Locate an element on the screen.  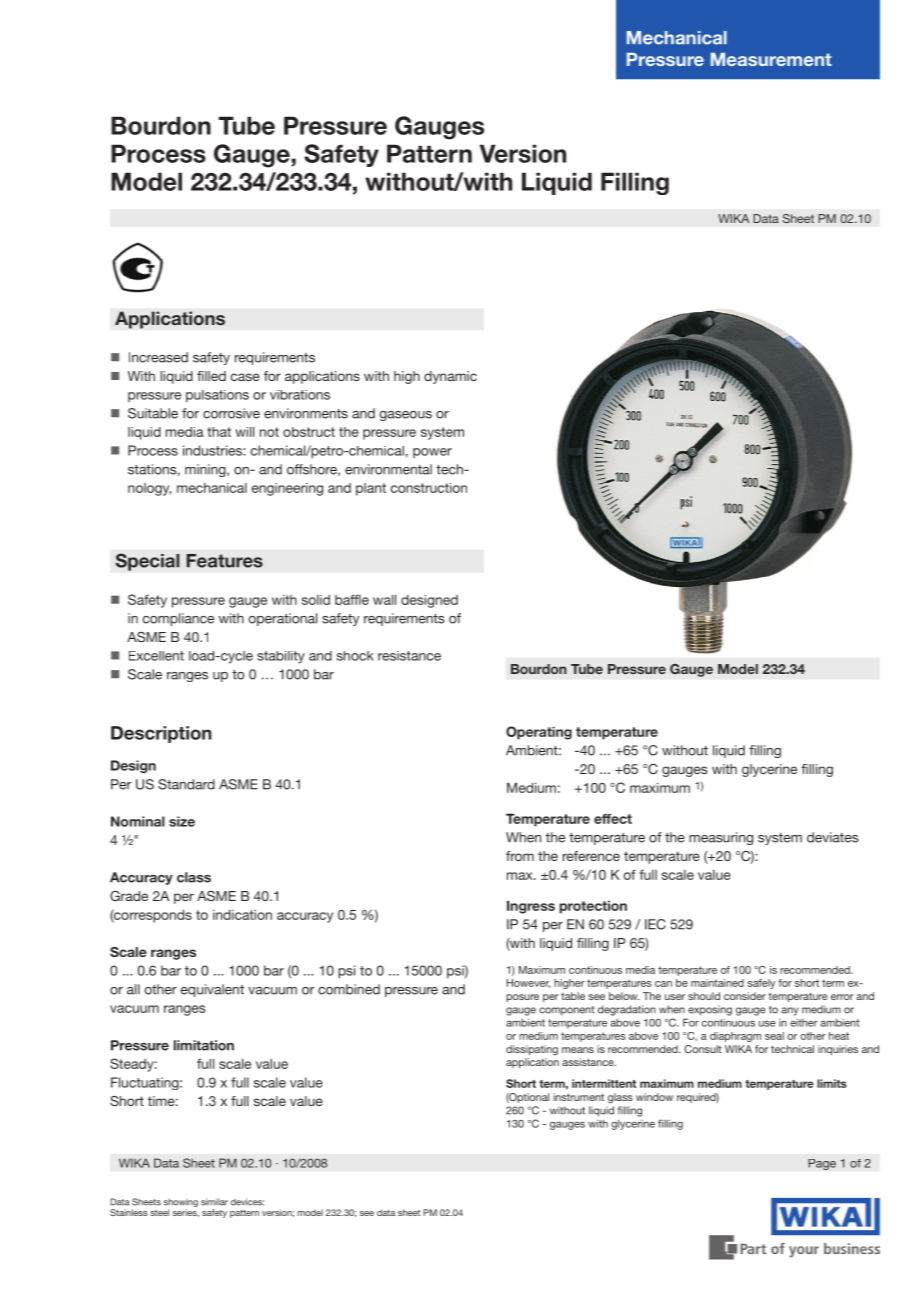
dynamic is located at coordinates (450, 377).
